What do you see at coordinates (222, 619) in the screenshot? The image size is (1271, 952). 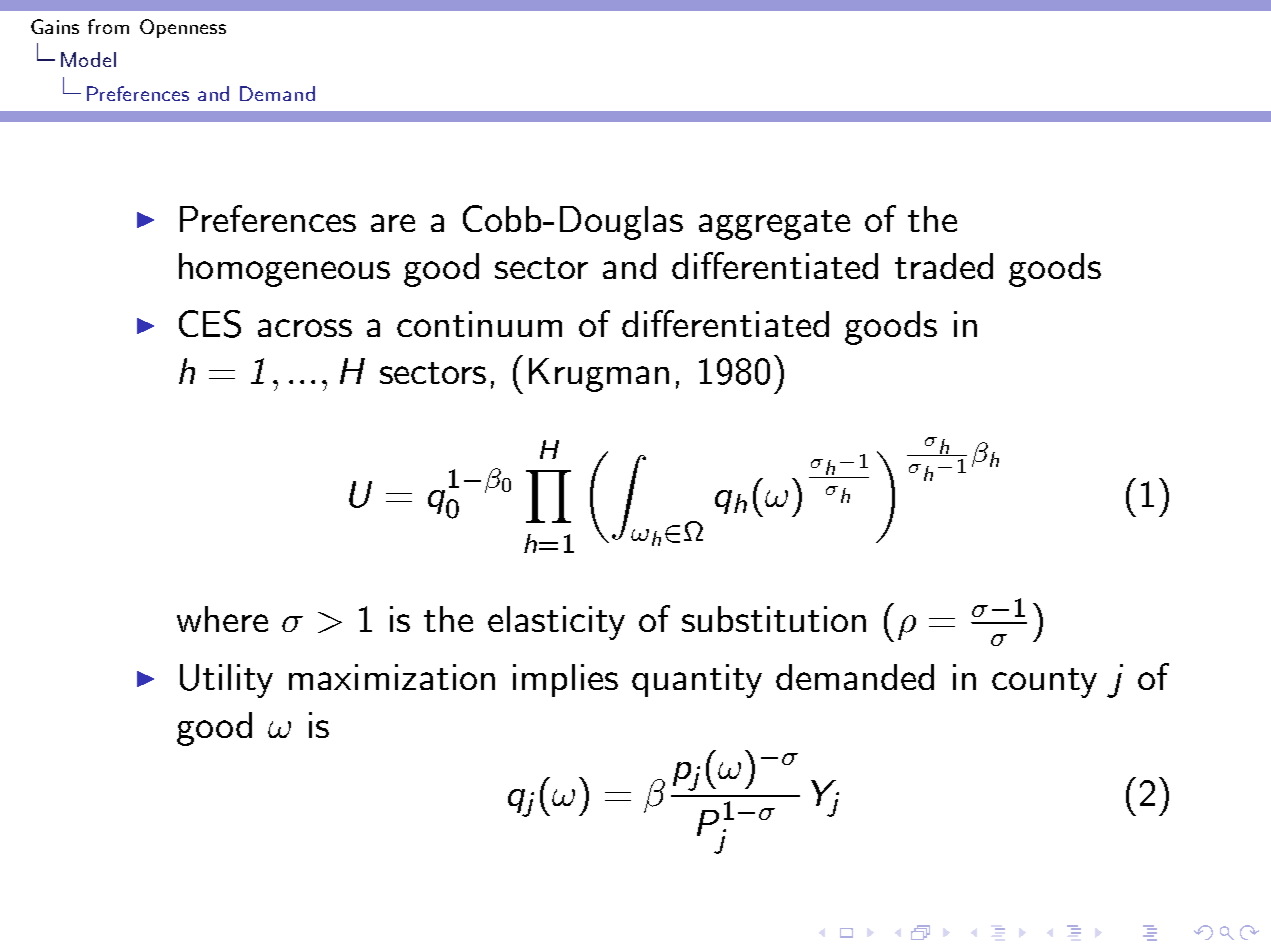 I see `where` at bounding box center [222, 619].
